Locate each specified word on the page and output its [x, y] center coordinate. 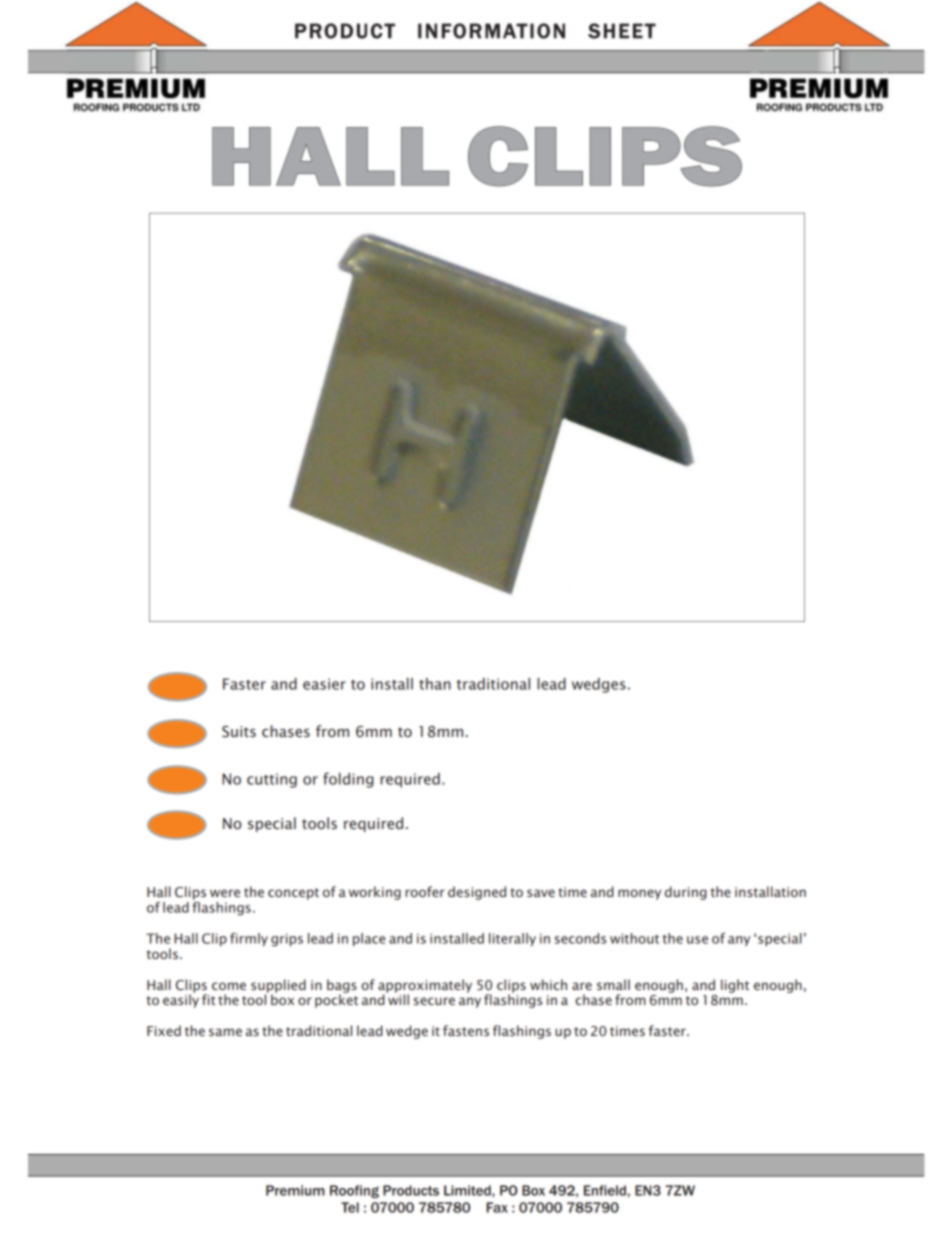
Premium [295, 1190]
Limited [468, 1190]
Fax [497, 1207]
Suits [239, 732]
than [435, 684]
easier [324, 684]
